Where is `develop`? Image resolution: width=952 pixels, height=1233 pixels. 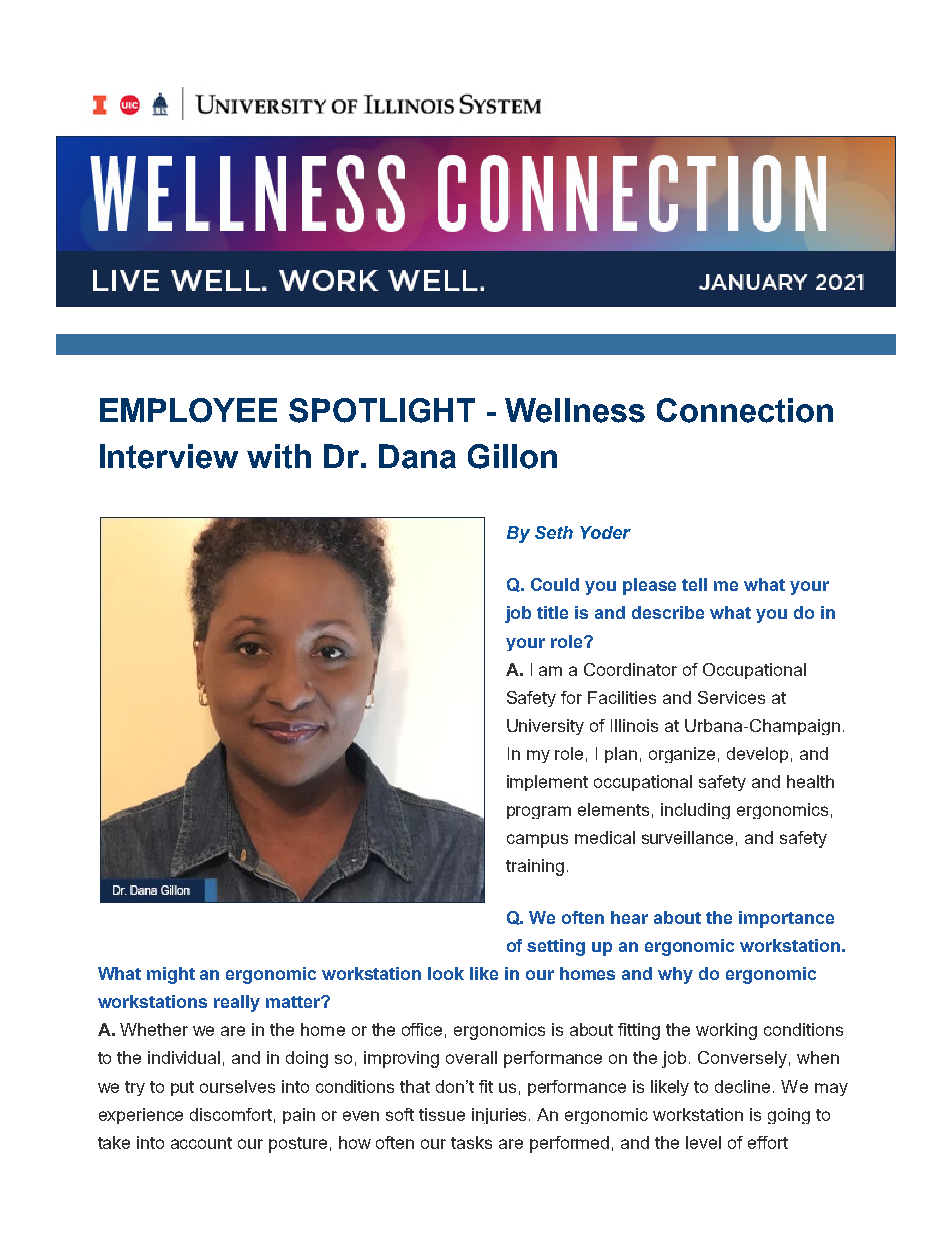 develop is located at coordinates (757, 755).
